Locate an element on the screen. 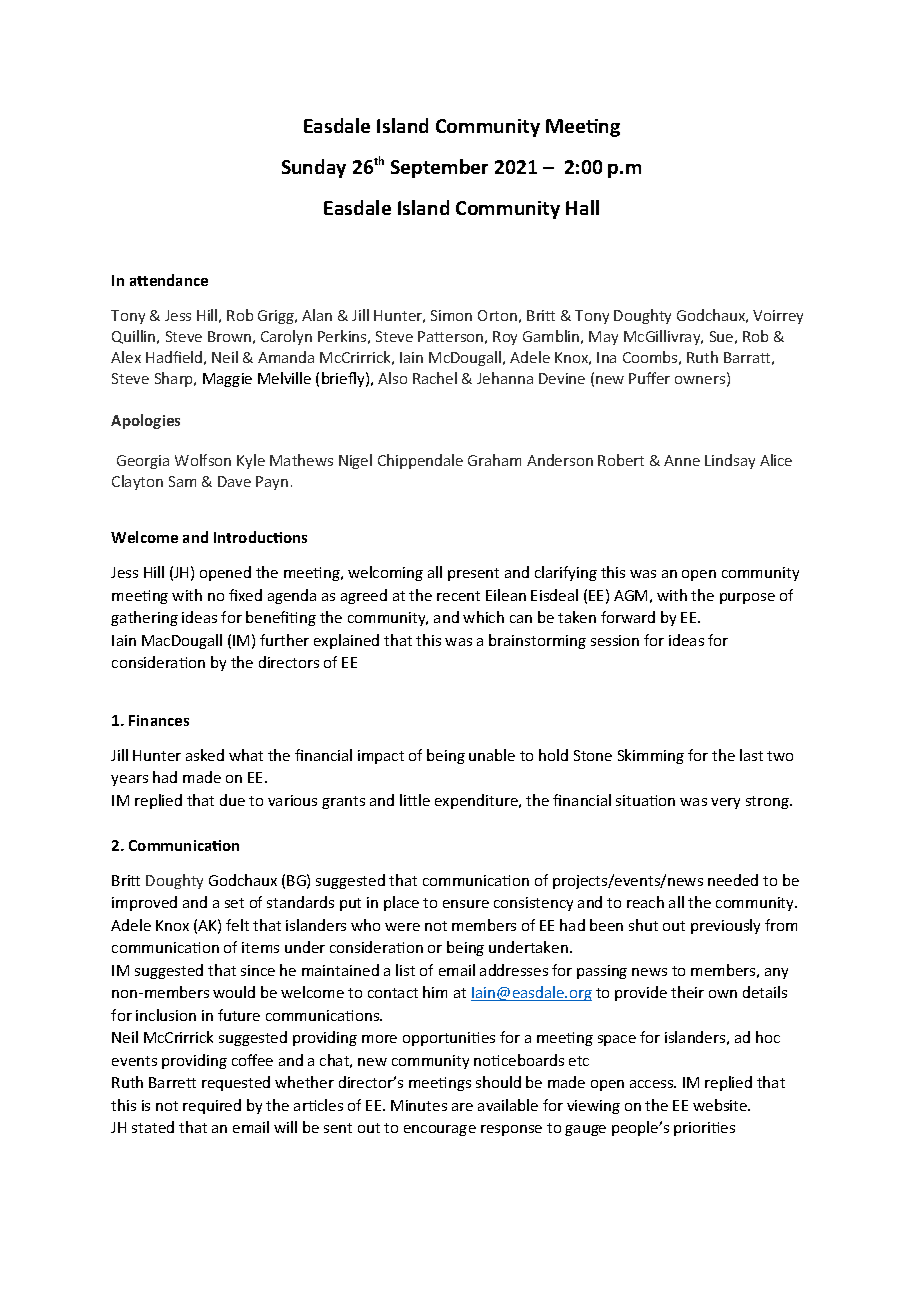 This screenshot has height=1308, width=924. Sunday is located at coordinates (314, 168).
